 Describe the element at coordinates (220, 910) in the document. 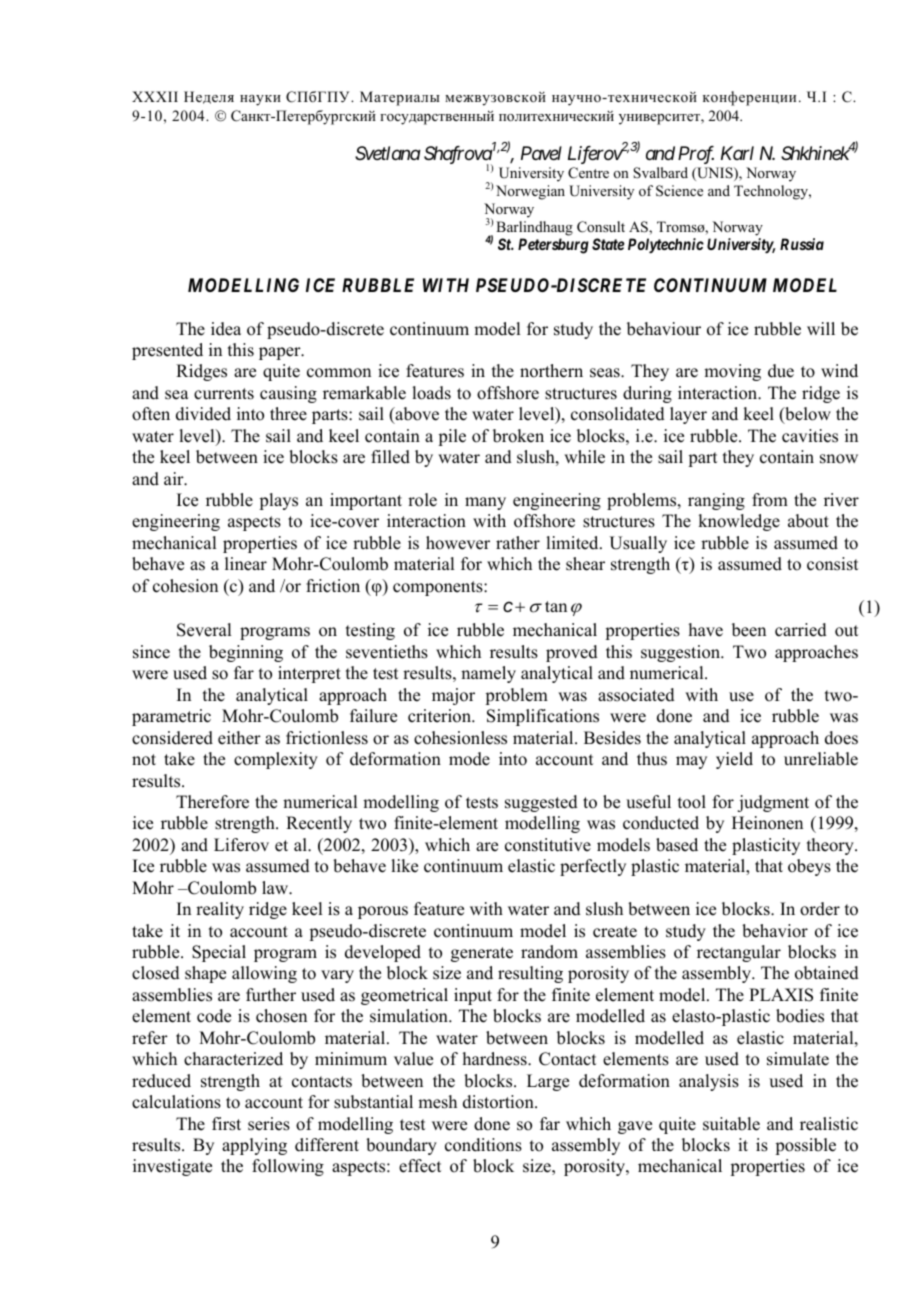

I see `reality` at that location.
